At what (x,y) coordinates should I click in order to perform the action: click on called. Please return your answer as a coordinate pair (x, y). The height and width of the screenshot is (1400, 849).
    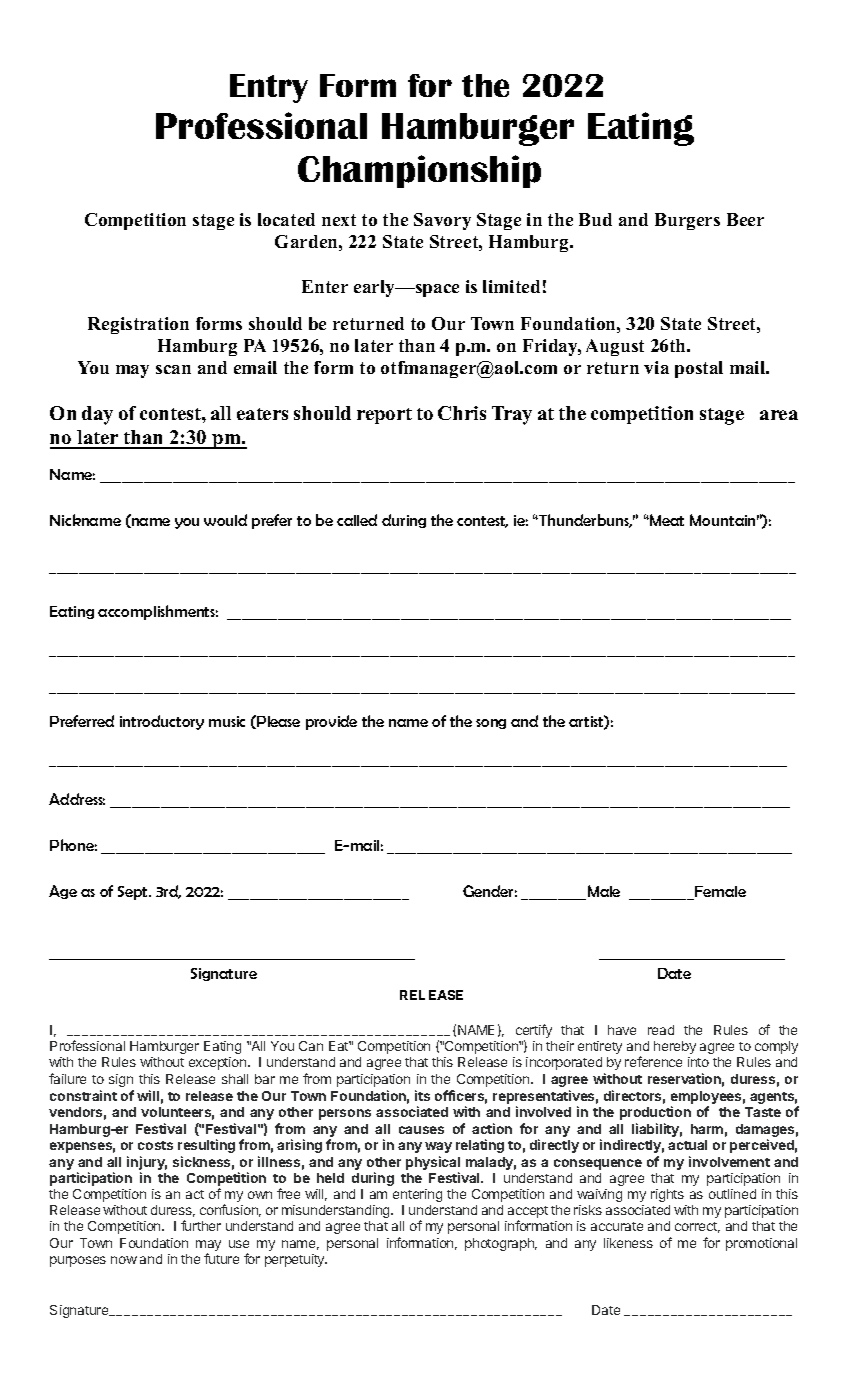
    Looking at the image, I should click on (357, 520).
